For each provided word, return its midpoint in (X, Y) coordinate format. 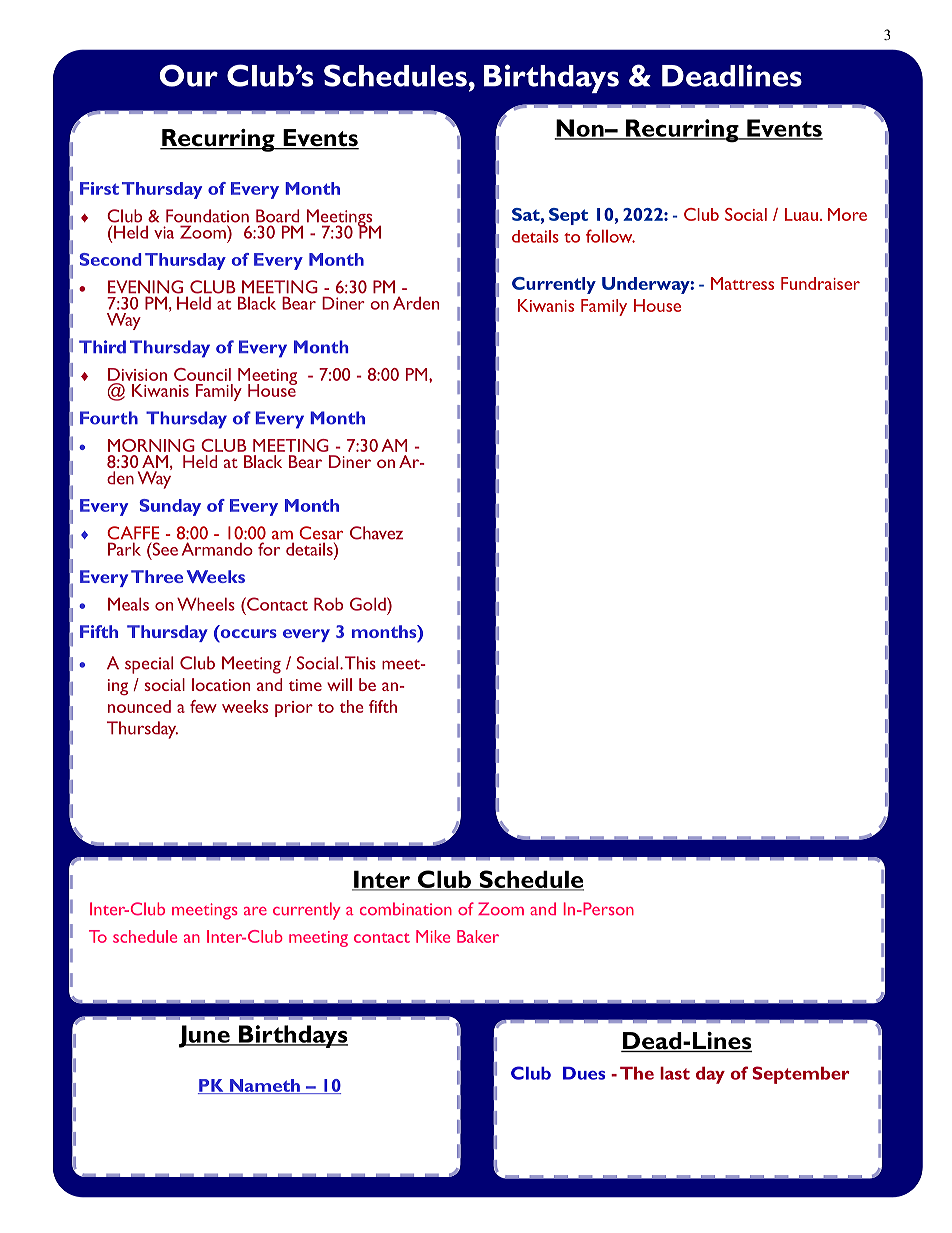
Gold (369, 604)
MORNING (151, 445)
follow (610, 236)
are (255, 911)
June (205, 1036)
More (847, 214)
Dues (584, 1073)
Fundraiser (820, 283)
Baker (478, 936)
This (360, 663)
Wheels (206, 604)
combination (406, 909)
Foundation (207, 216)
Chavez (376, 533)
